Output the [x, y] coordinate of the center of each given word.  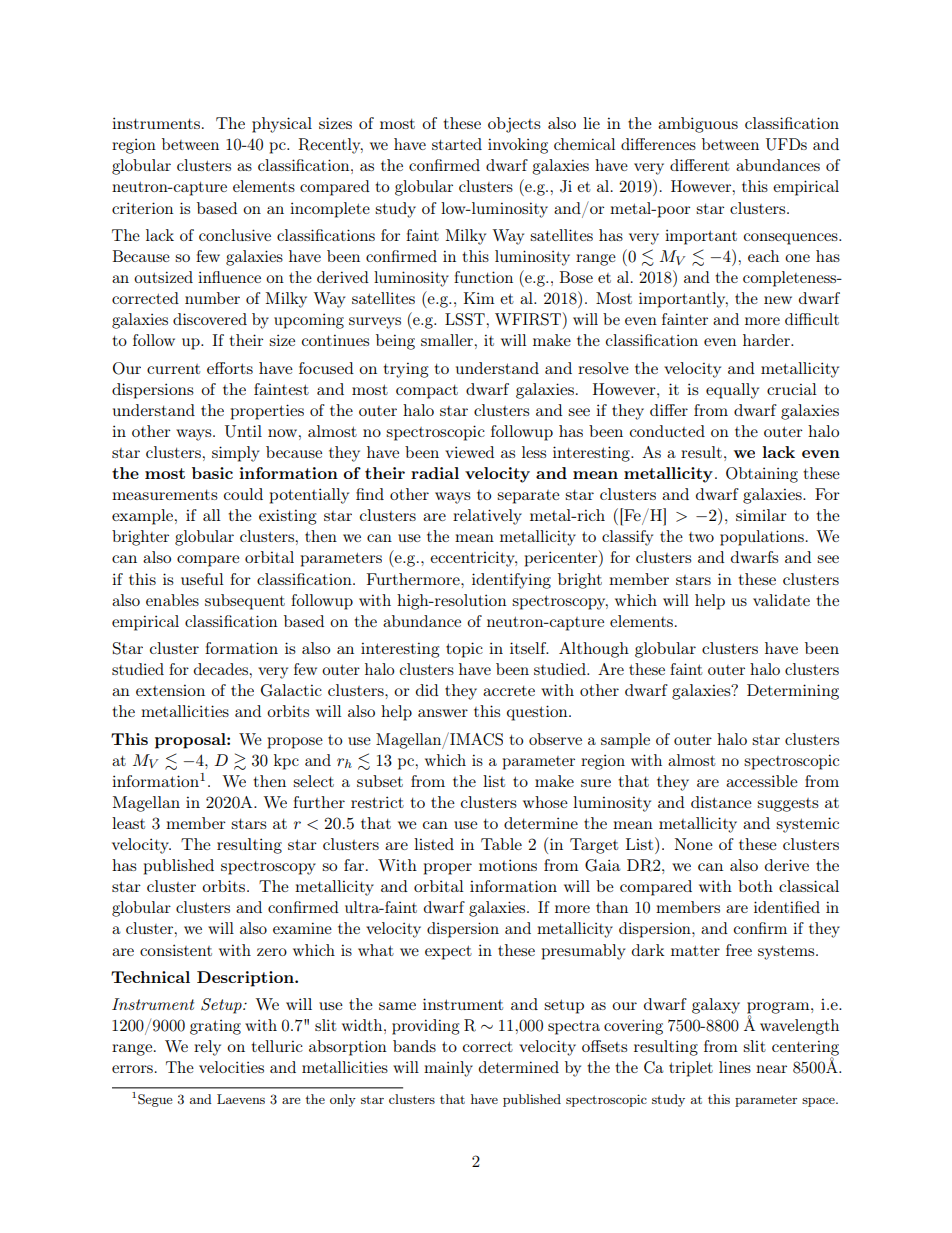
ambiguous [698, 125]
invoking [518, 146]
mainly [448, 1069]
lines [735, 1067]
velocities [231, 1067]
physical [282, 125]
